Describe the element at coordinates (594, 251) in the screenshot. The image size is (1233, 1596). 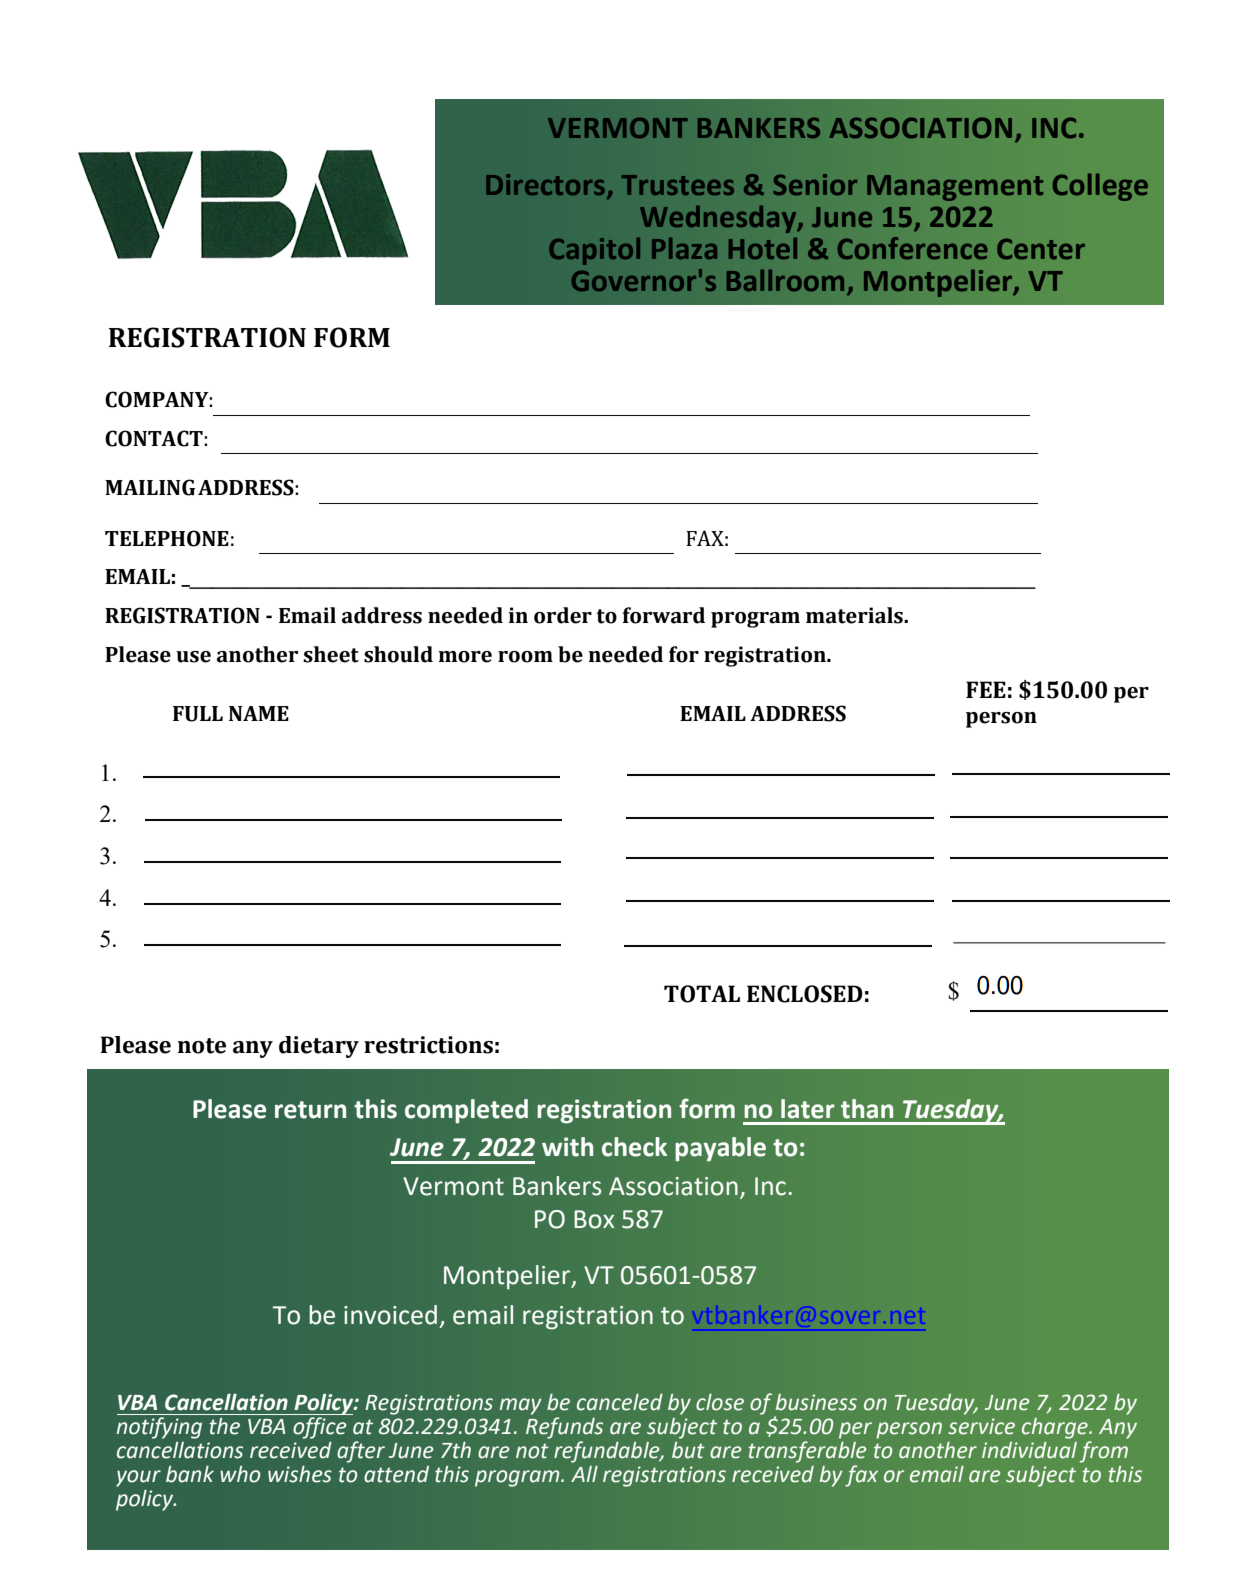
I see `Capitol` at that location.
